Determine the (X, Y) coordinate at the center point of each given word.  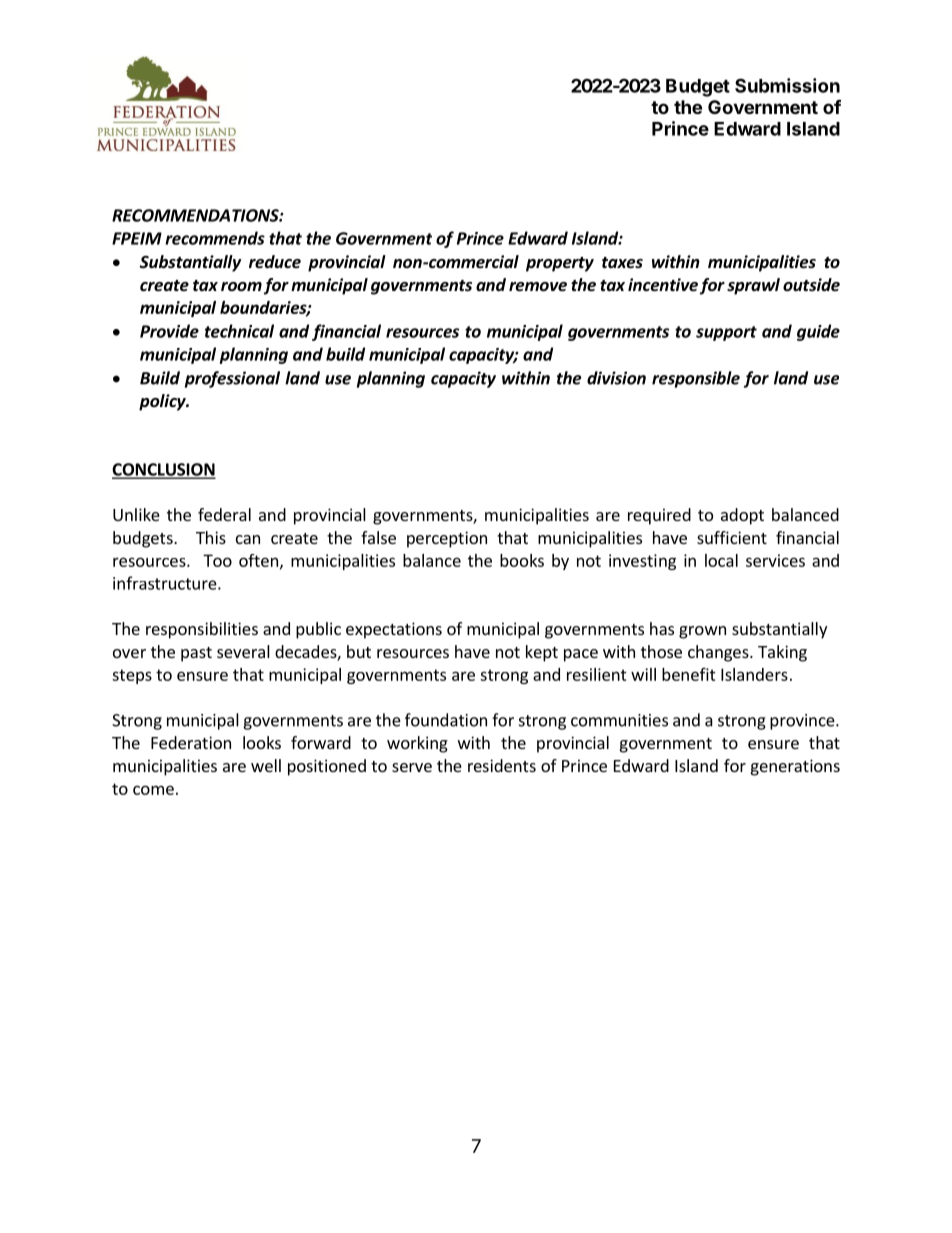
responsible (696, 379)
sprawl (753, 286)
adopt (742, 516)
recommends (215, 238)
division (616, 378)
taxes (622, 263)
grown (702, 632)
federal (224, 514)
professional (232, 379)
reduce (275, 262)
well (266, 765)
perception (447, 539)
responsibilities (202, 630)
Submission (787, 85)
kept (542, 653)
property (560, 264)
